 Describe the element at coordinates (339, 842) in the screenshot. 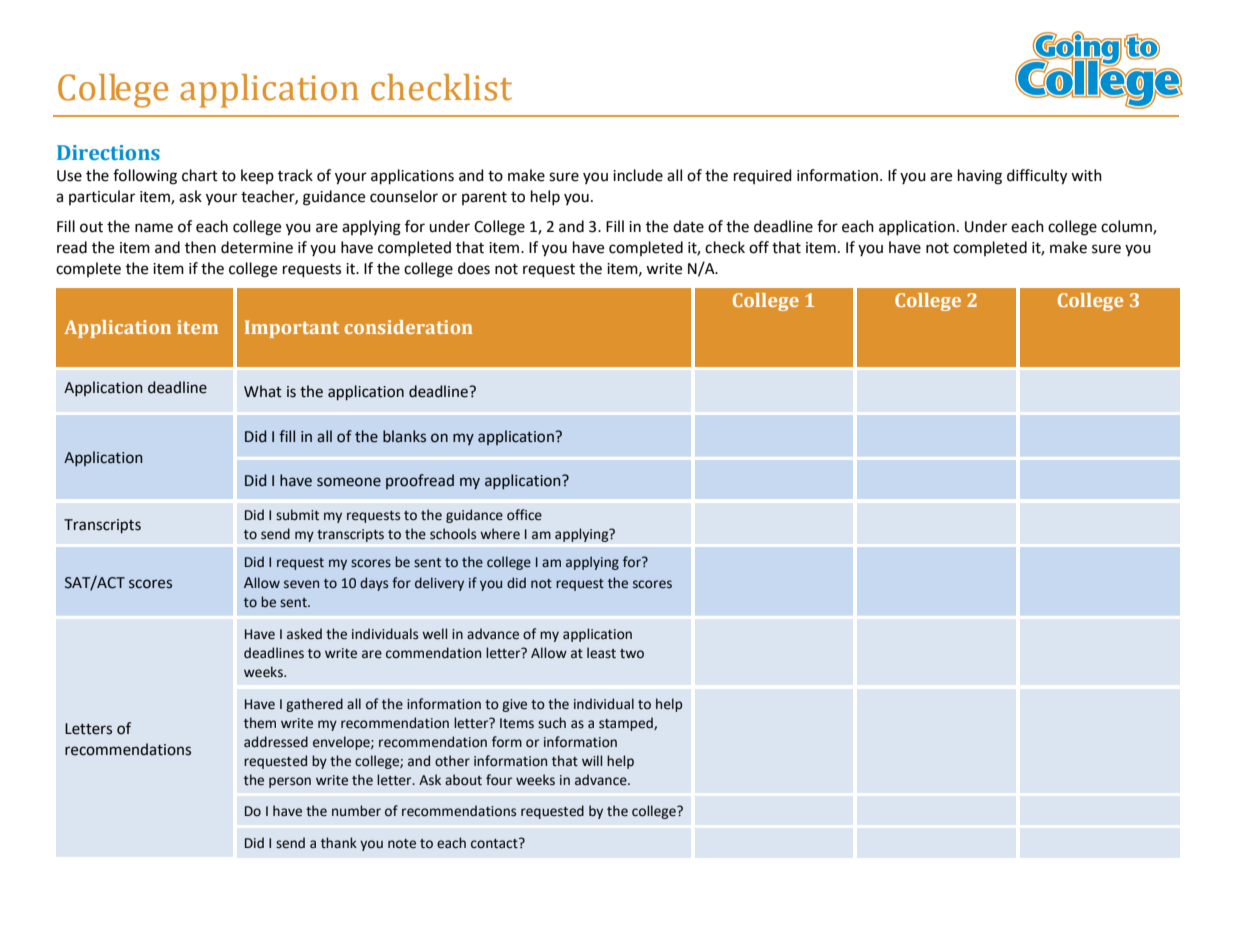

I see `thank` at that location.
